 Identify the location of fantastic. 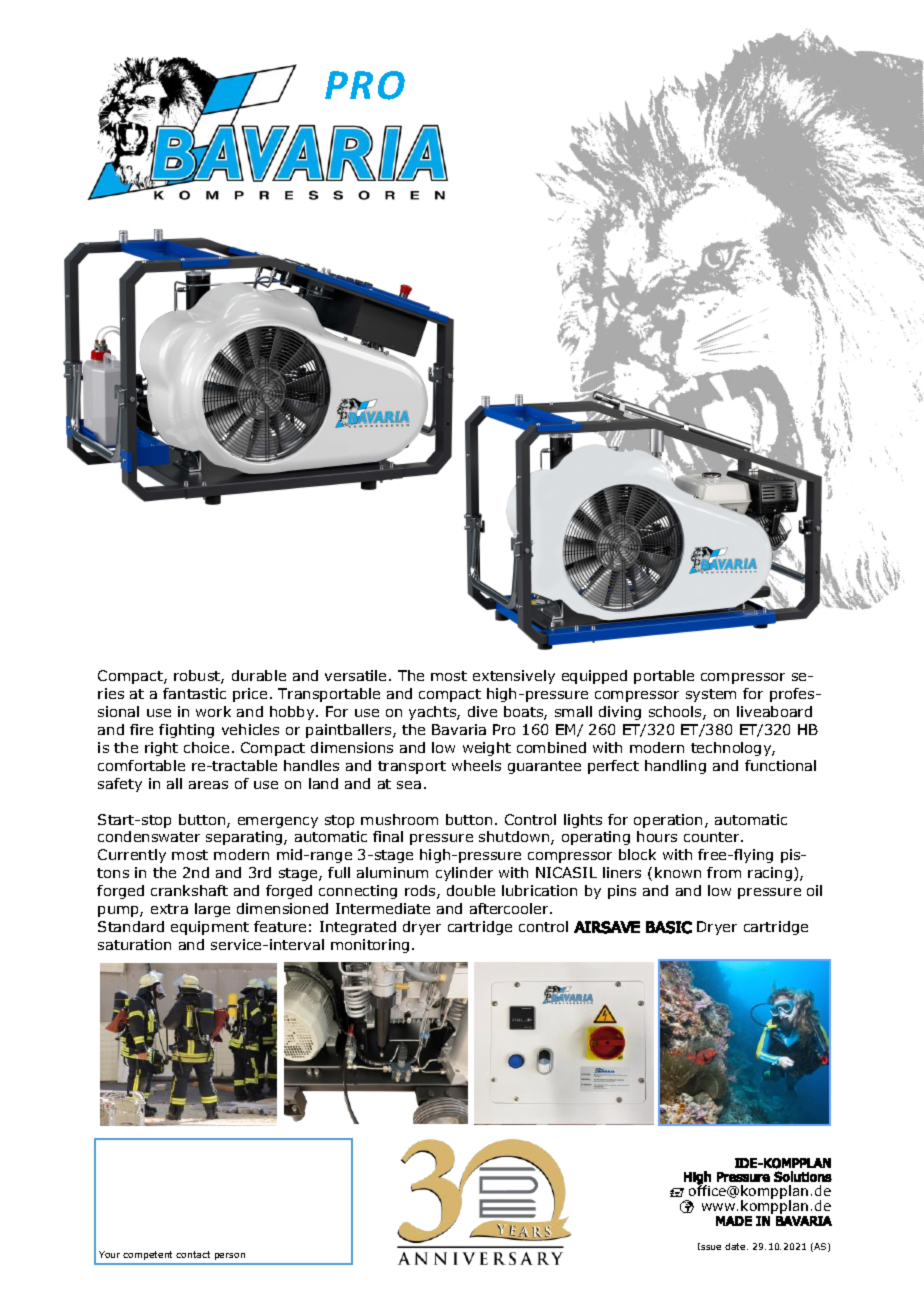
(194, 693).
